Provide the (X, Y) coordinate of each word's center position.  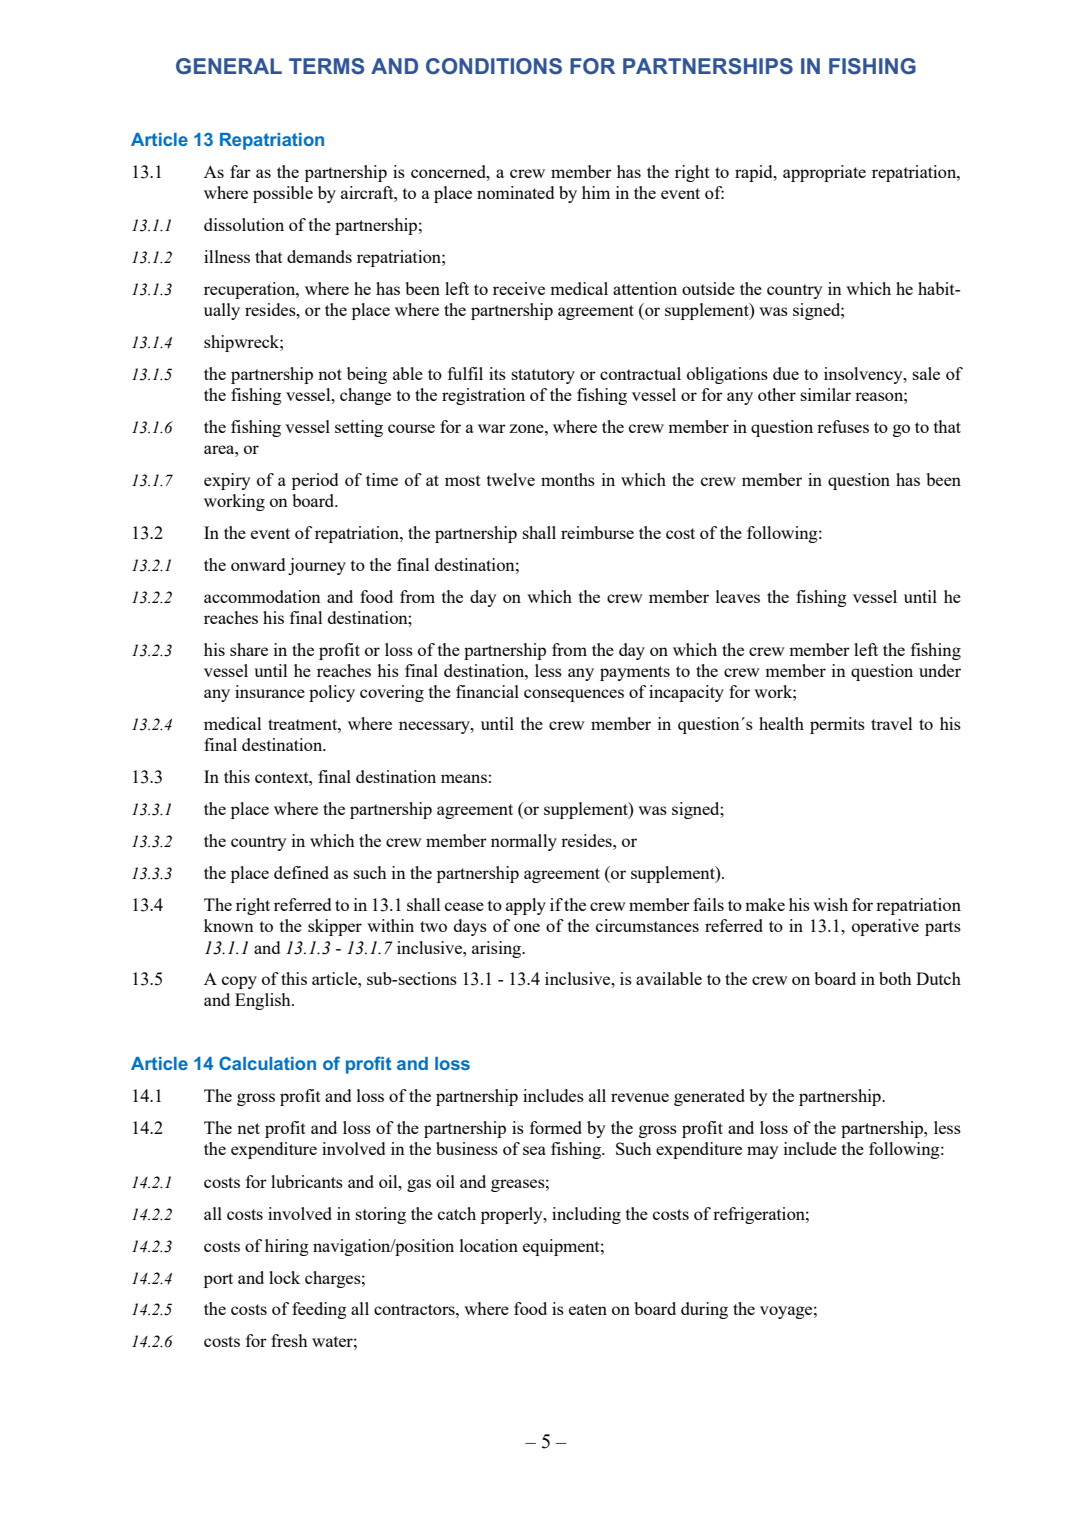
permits (837, 725)
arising (498, 949)
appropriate (824, 173)
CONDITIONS (494, 66)
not (330, 374)
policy (332, 693)
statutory (543, 376)
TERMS (326, 66)
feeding (319, 1310)
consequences (574, 695)
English (264, 1001)
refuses (843, 426)
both (895, 978)
